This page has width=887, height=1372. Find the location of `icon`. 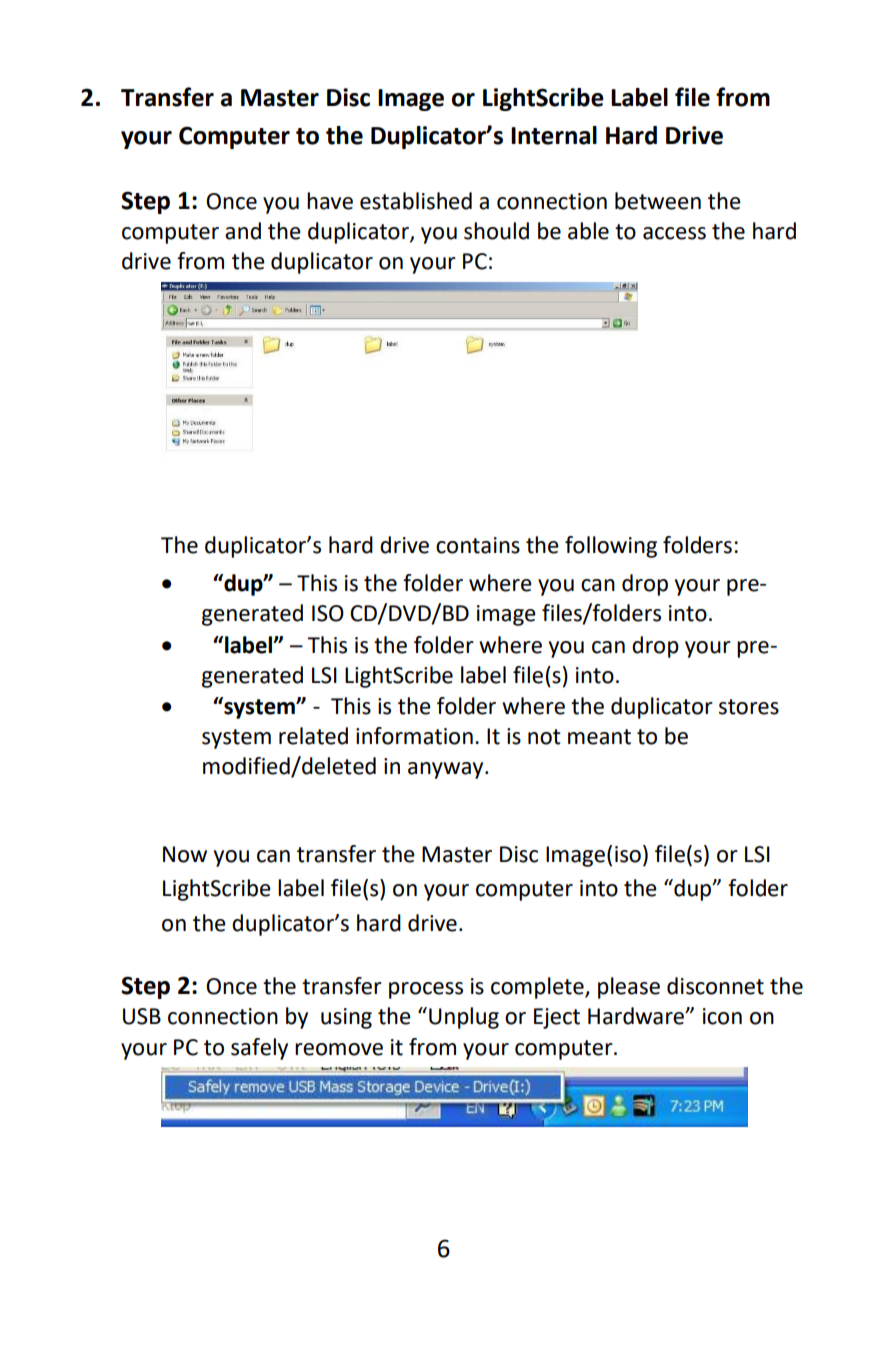

icon is located at coordinates (722, 1016).
